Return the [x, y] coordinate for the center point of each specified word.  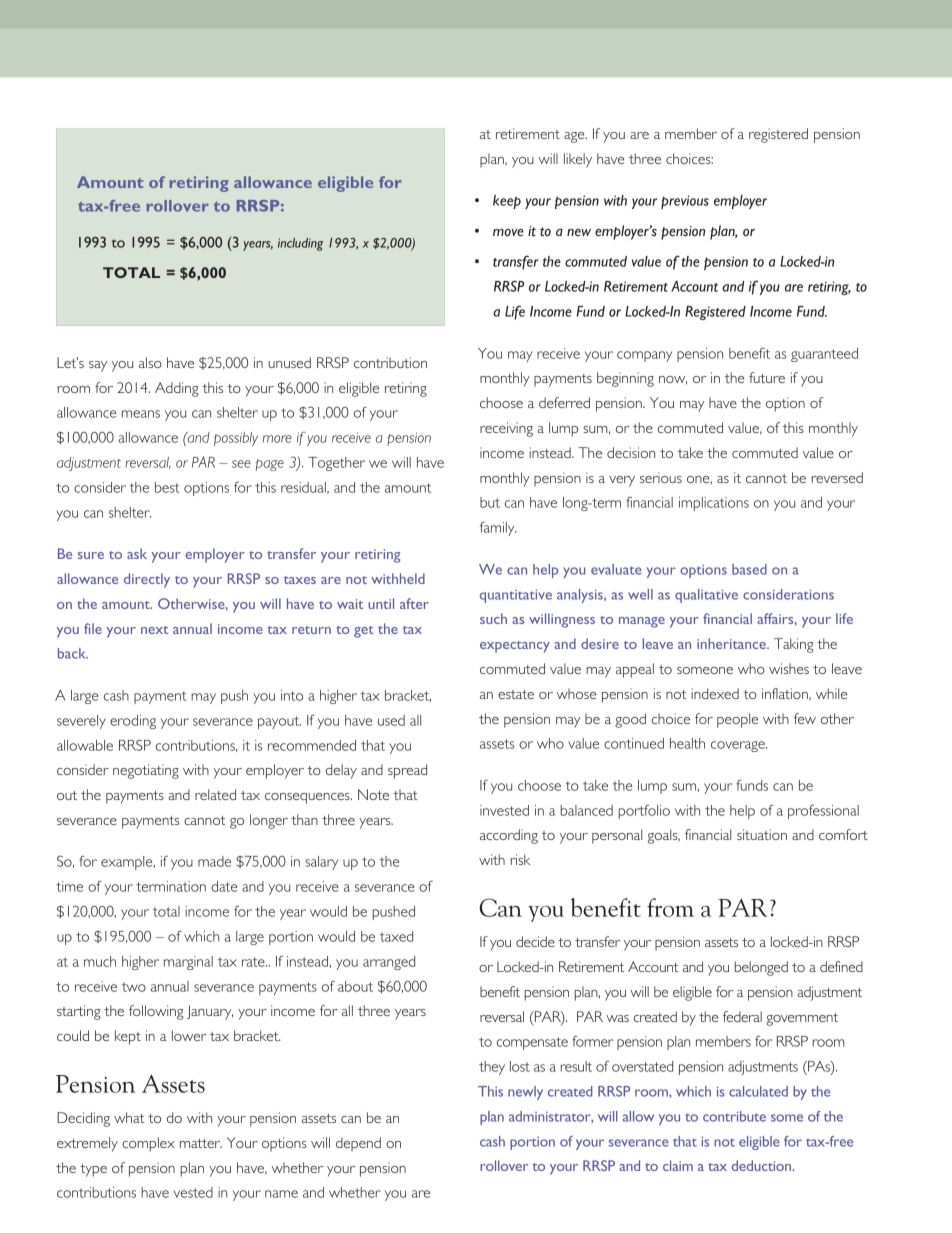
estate [516, 694]
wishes [789, 668]
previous [685, 202]
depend [358, 1144]
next [154, 630]
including [300, 244]
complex [148, 1144]
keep [507, 202]
